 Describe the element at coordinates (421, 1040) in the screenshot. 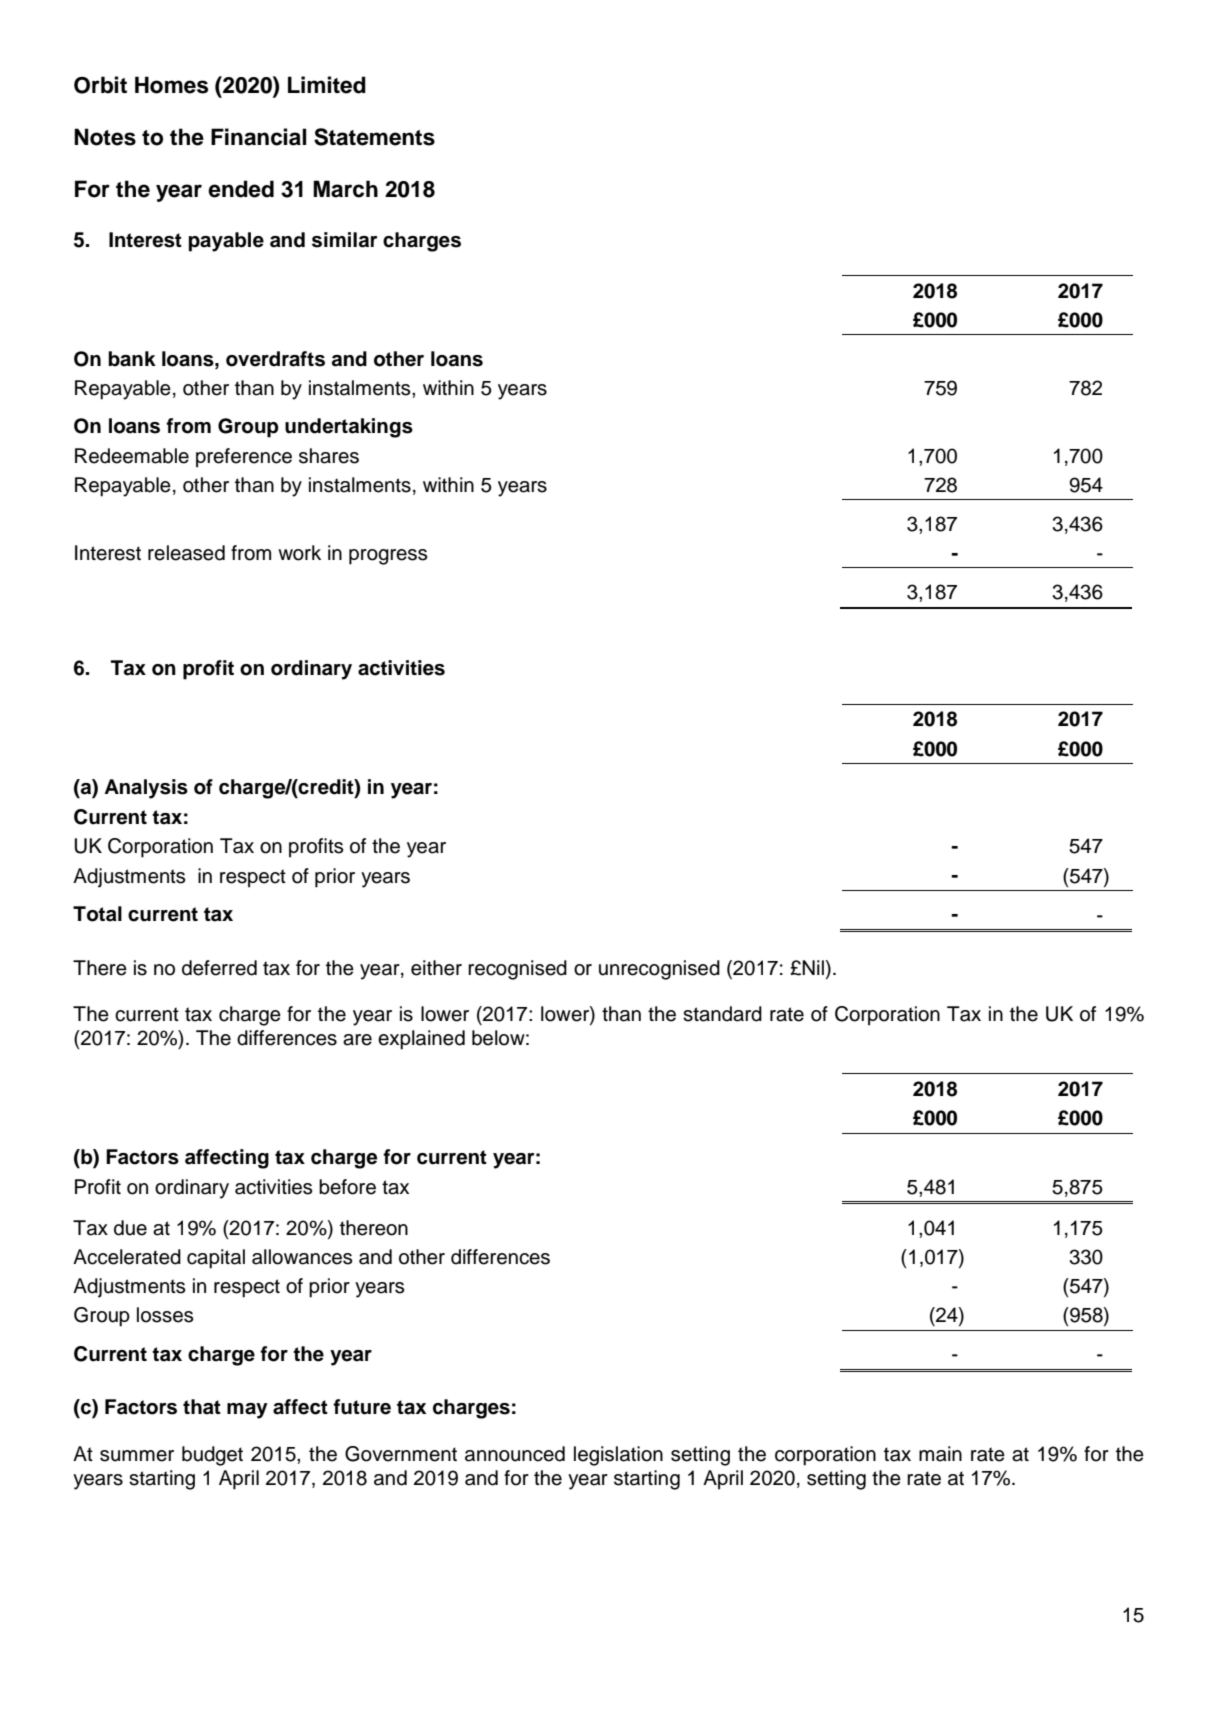

I see `explained` at that location.
